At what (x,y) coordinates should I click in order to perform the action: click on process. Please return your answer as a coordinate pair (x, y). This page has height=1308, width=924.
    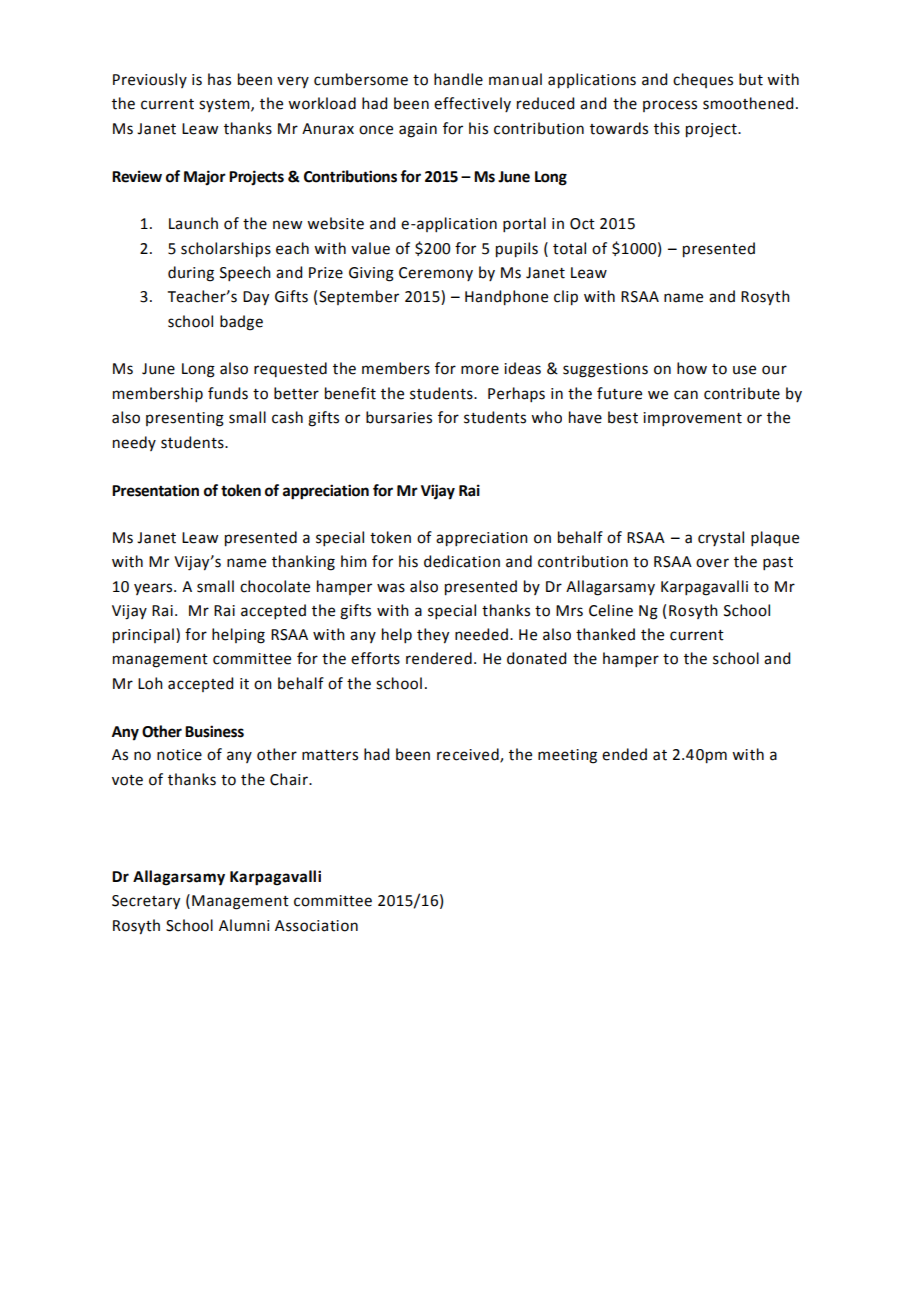
    Looking at the image, I should click on (670, 106).
